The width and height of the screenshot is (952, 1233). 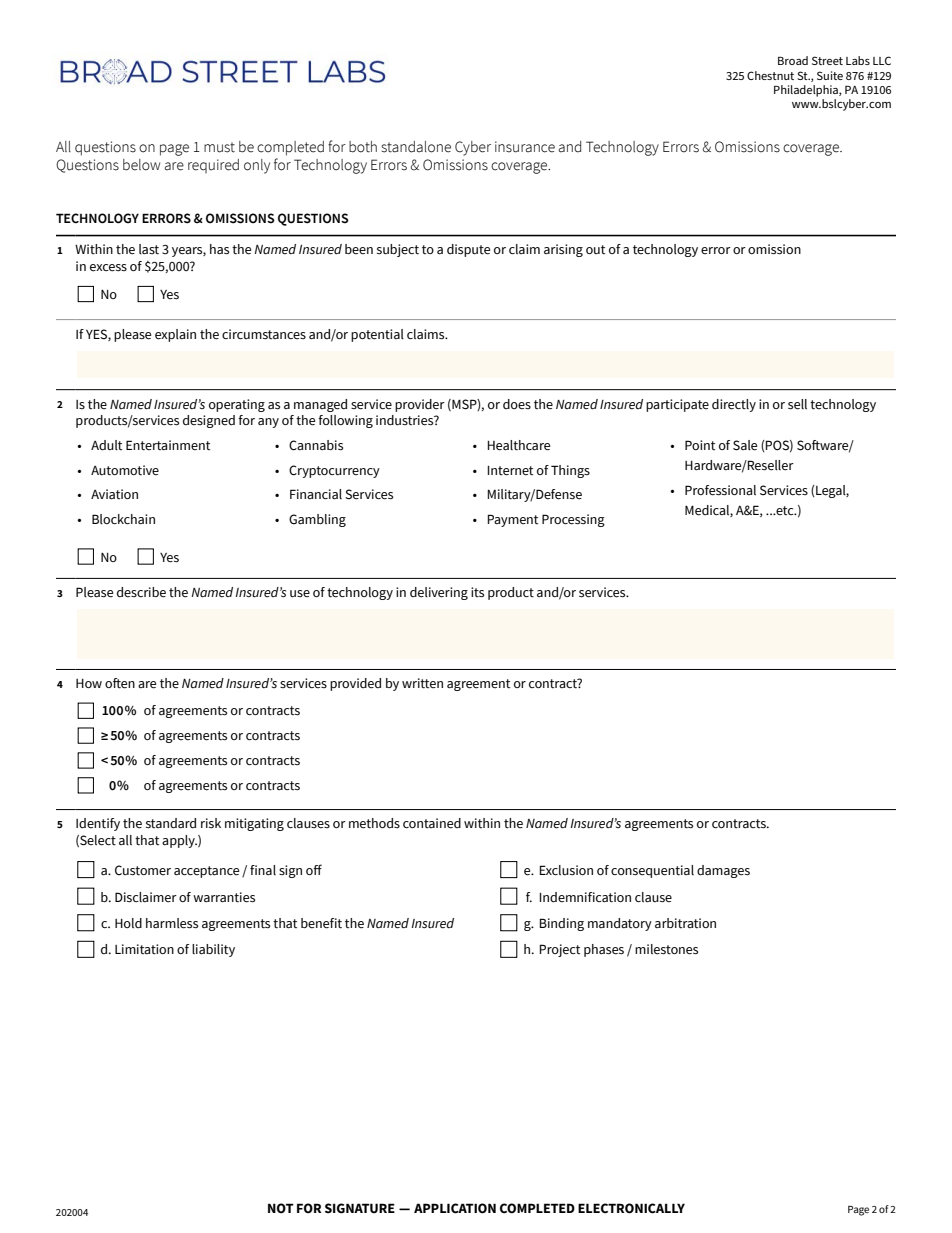 I want to click on must, so click(x=219, y=147).
